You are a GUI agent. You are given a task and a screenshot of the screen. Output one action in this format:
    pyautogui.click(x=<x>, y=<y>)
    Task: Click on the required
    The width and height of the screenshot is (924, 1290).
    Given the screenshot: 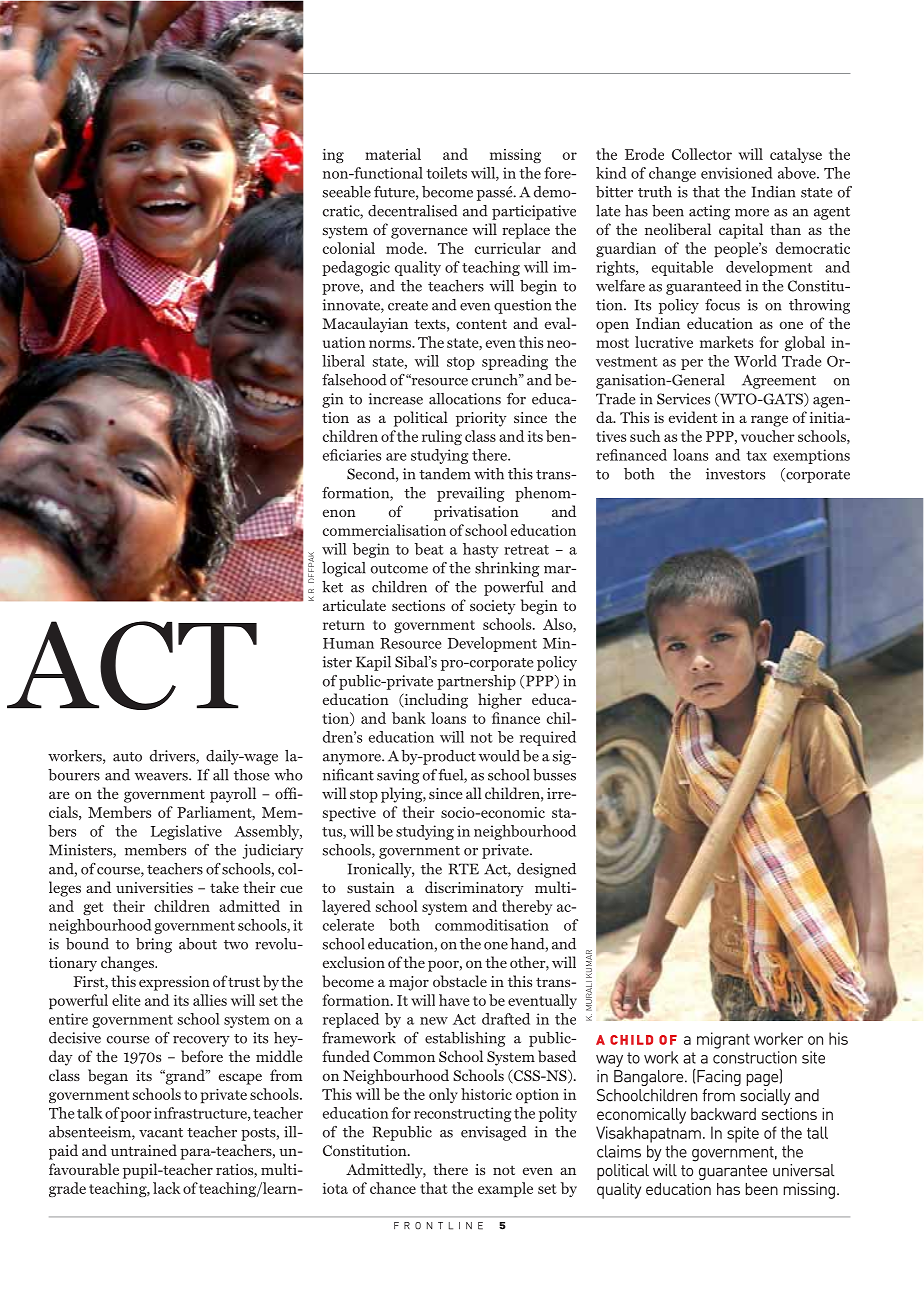 What is the action you would take?
    pyautogui.click(x=548, y=738)
